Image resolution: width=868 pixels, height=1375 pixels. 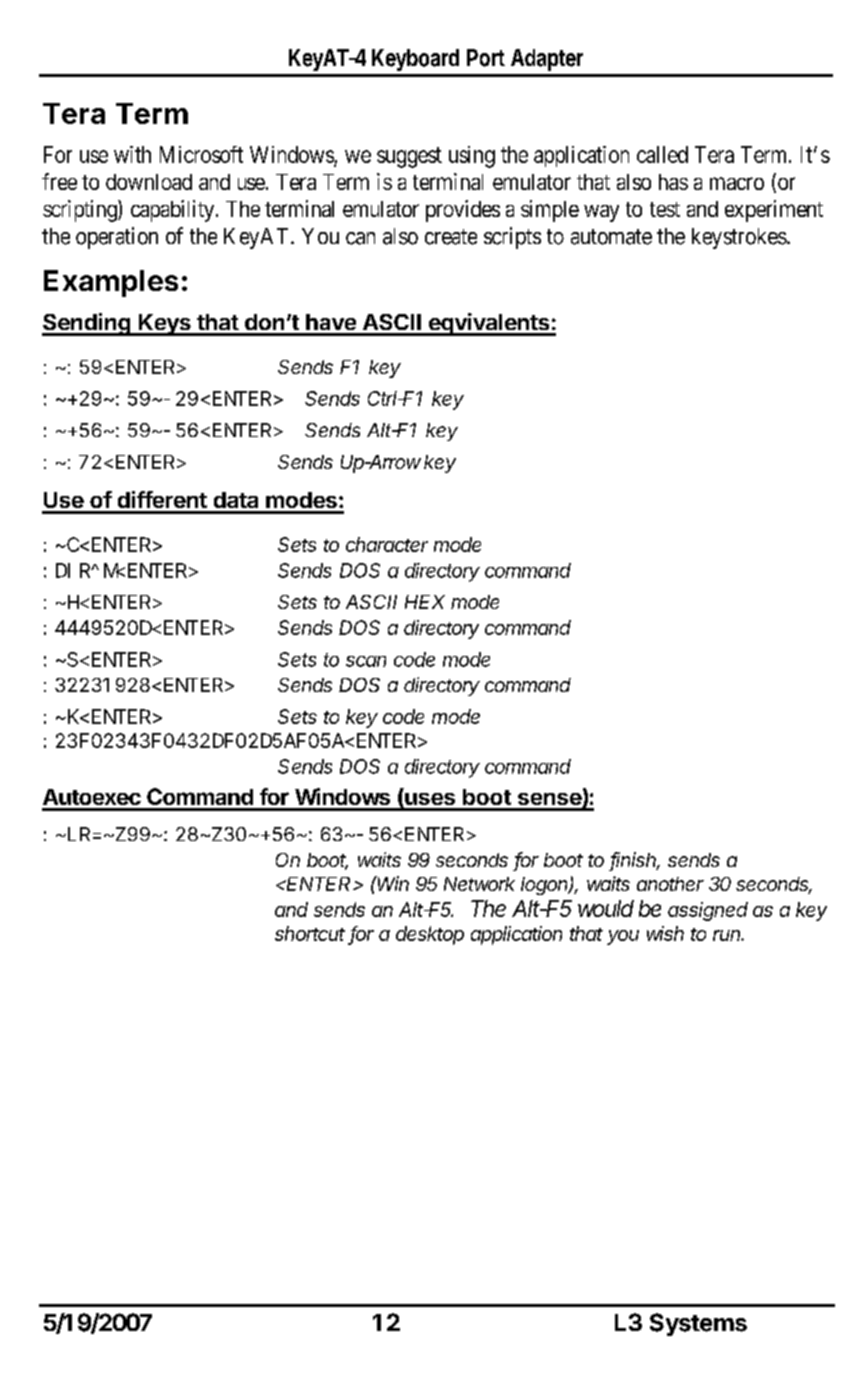 What do you see at coordinates (425, 602) in the screenshot?
I see `HEX` at bounding box center [425, 602].
